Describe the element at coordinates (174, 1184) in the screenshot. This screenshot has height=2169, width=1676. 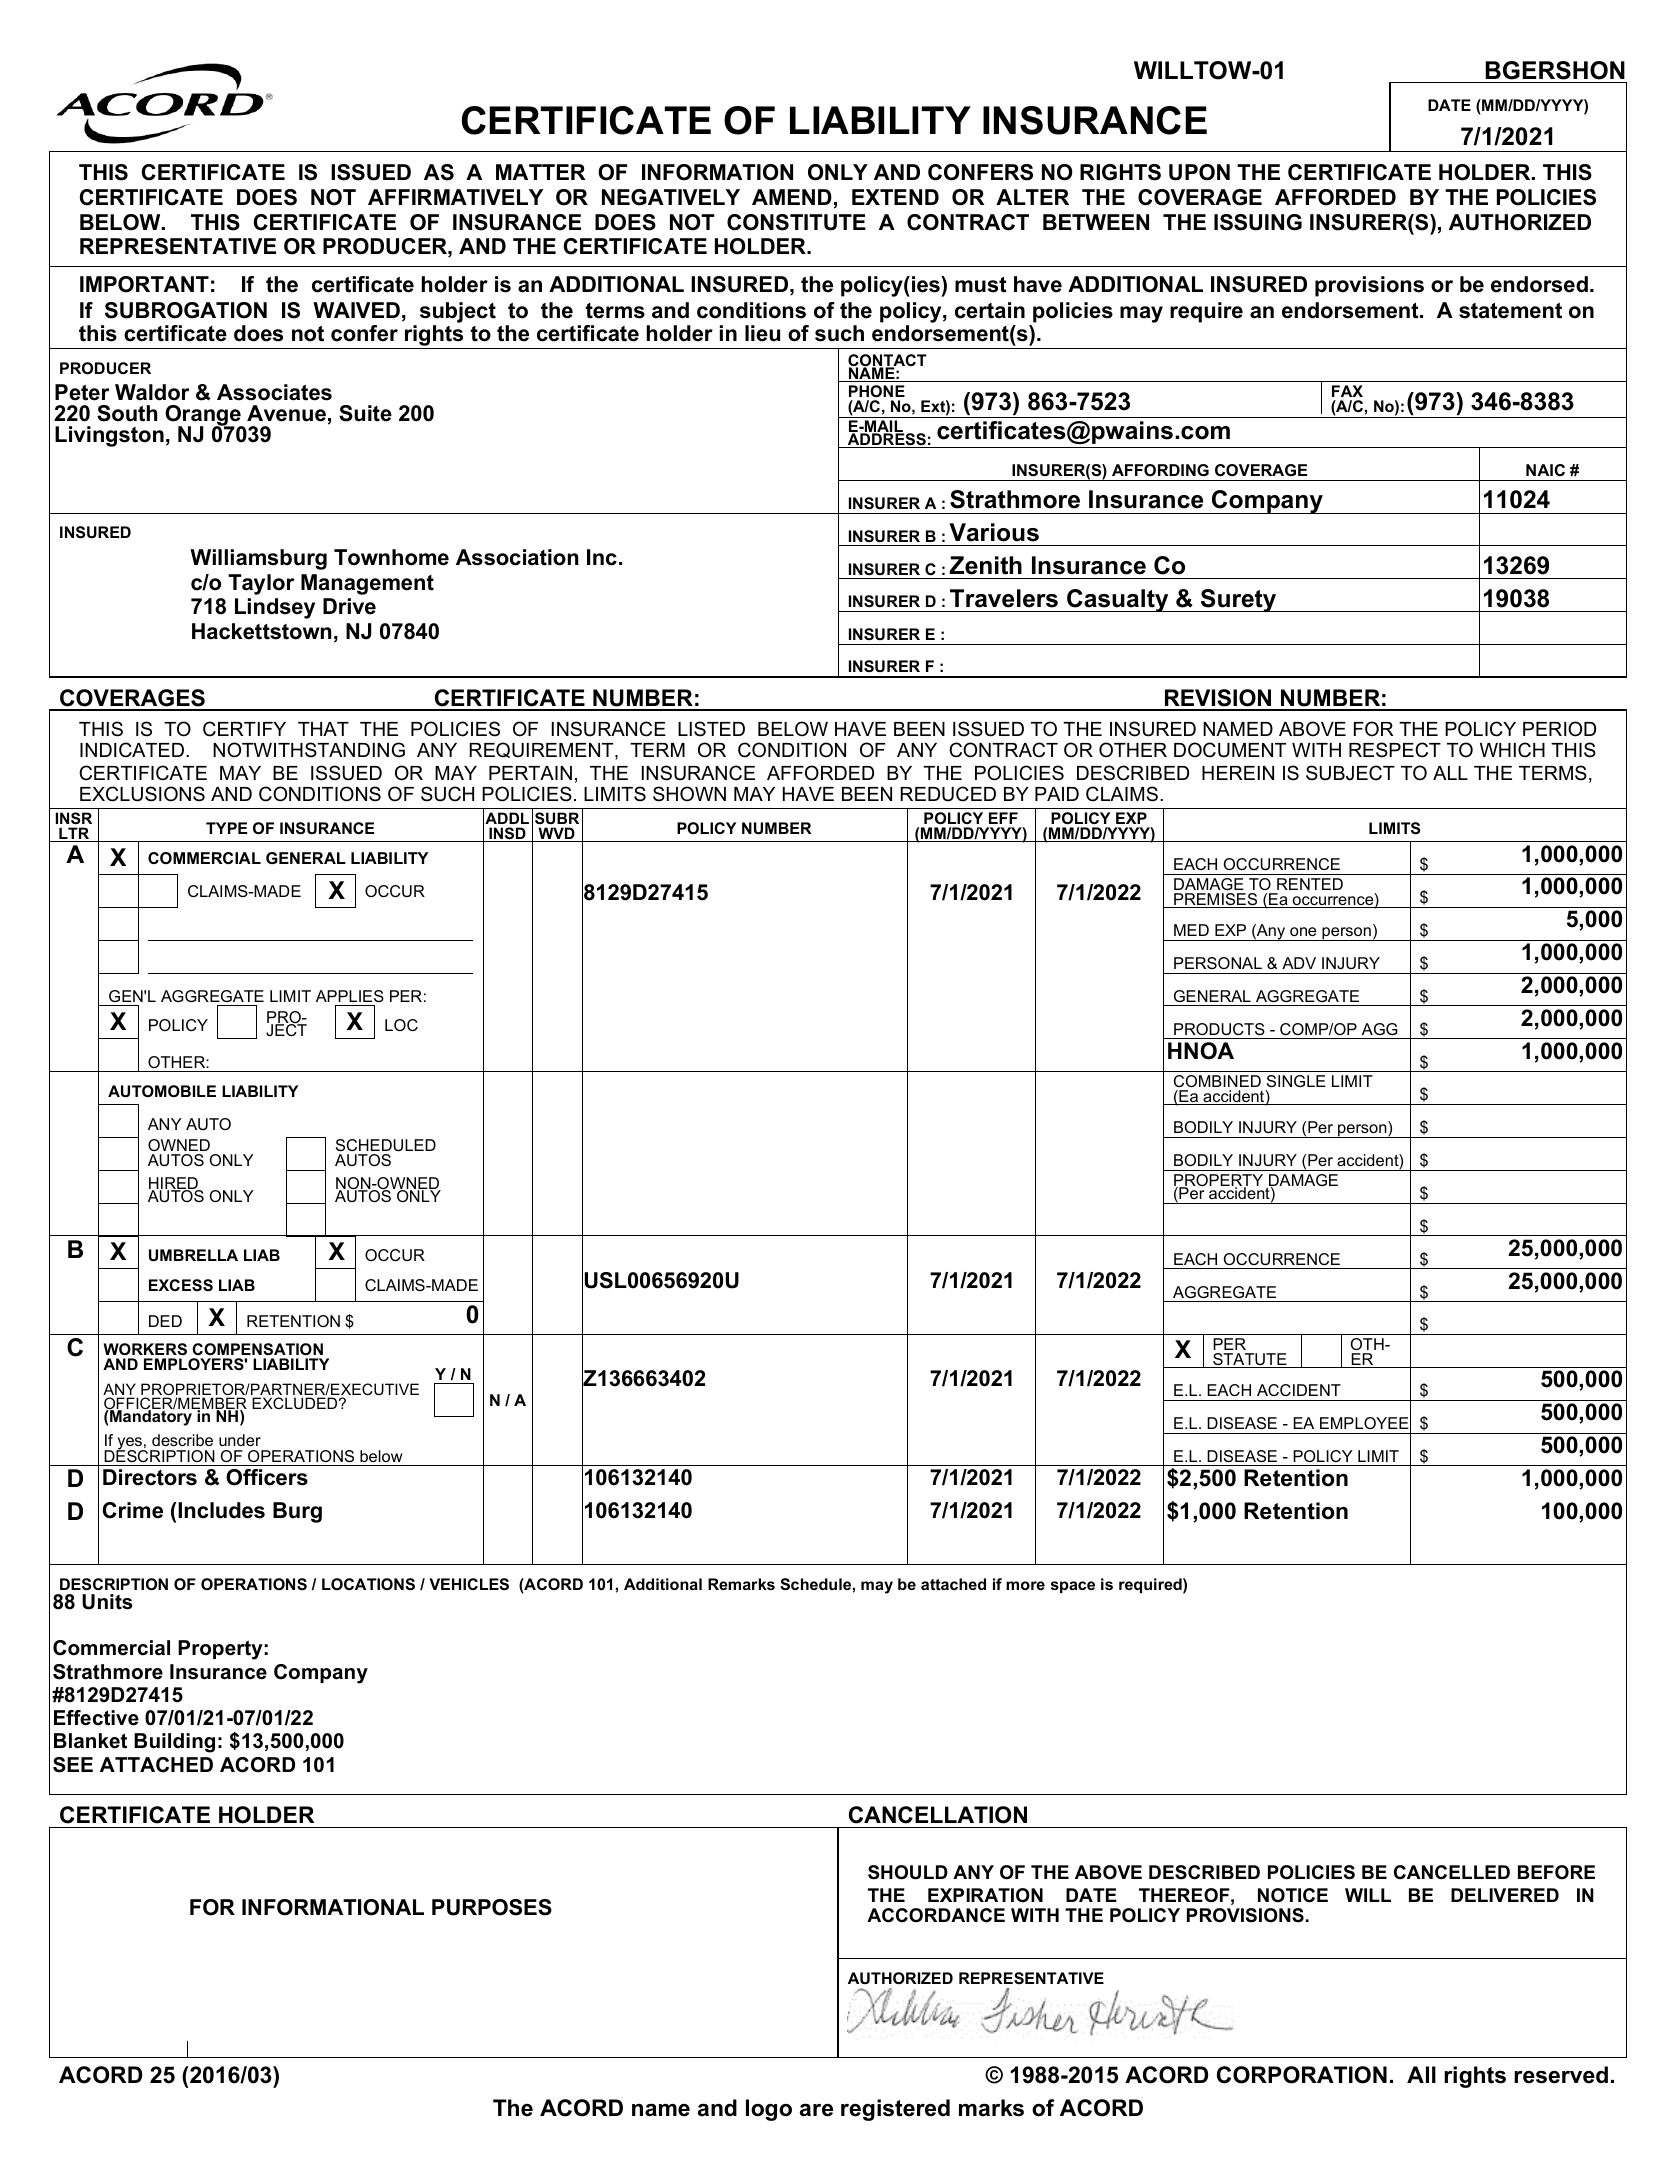
I see `HIRED` at that location.
